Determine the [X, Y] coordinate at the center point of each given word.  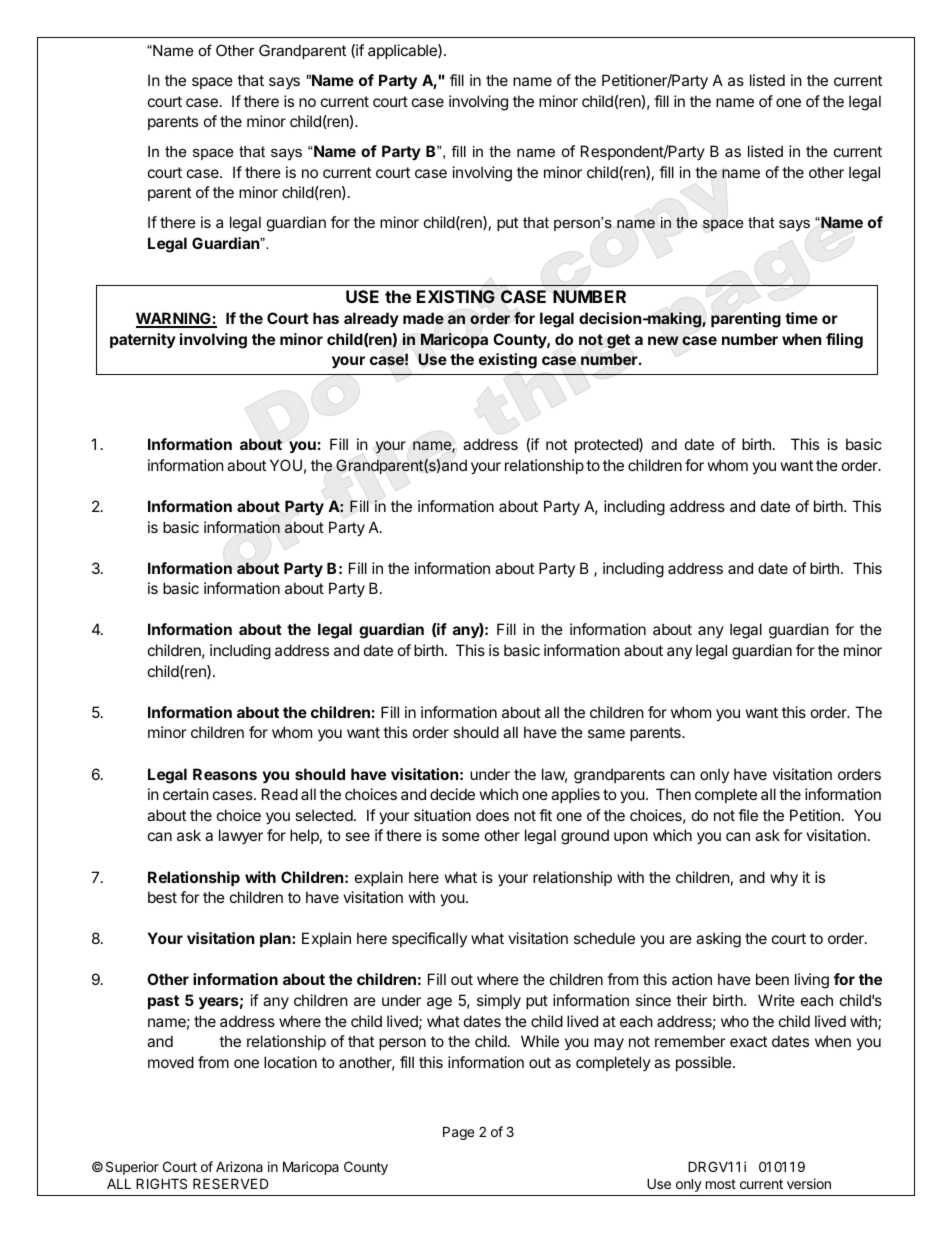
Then [673, 794]
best [162, 897]
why [784, 878]
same [606, 733]
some [461, 836]
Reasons [225, 774]
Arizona [239, 1166]
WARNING [174, 319]
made [423, 318]
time [801, 318]
